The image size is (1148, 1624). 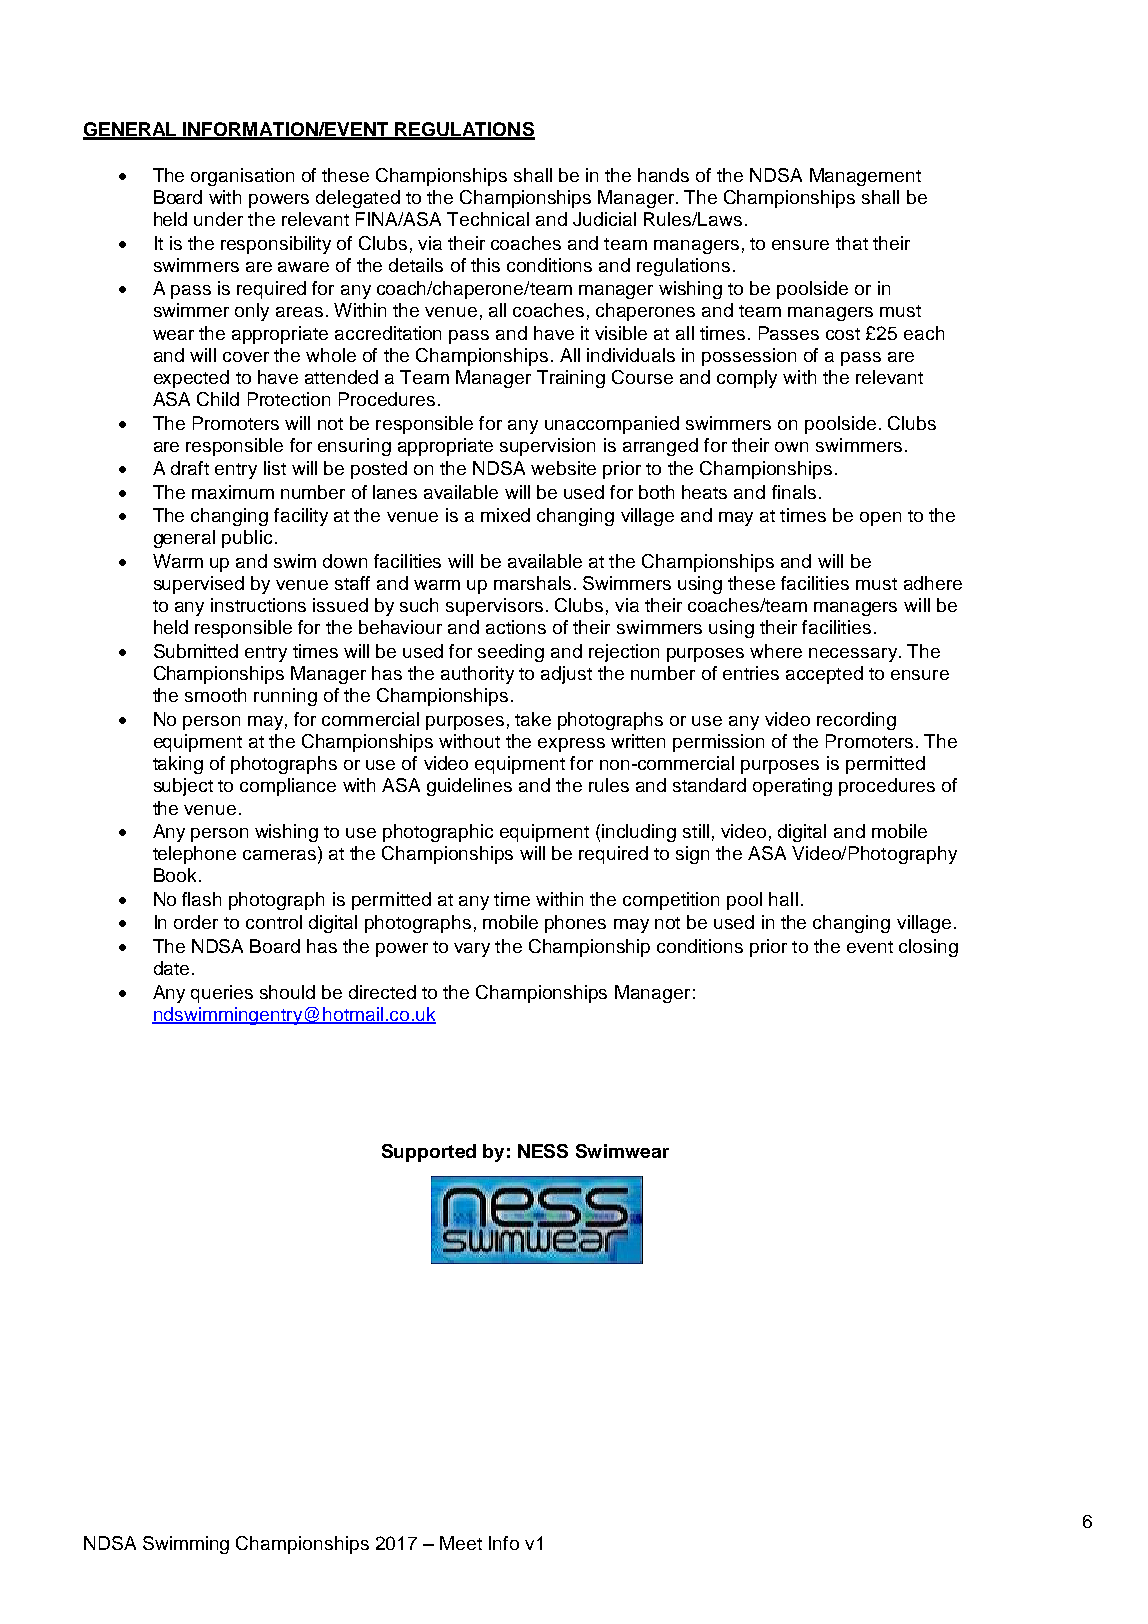 What do you see at coordinates (880, 519) in the image?
I see `open` at bounding box center [880, 519].
